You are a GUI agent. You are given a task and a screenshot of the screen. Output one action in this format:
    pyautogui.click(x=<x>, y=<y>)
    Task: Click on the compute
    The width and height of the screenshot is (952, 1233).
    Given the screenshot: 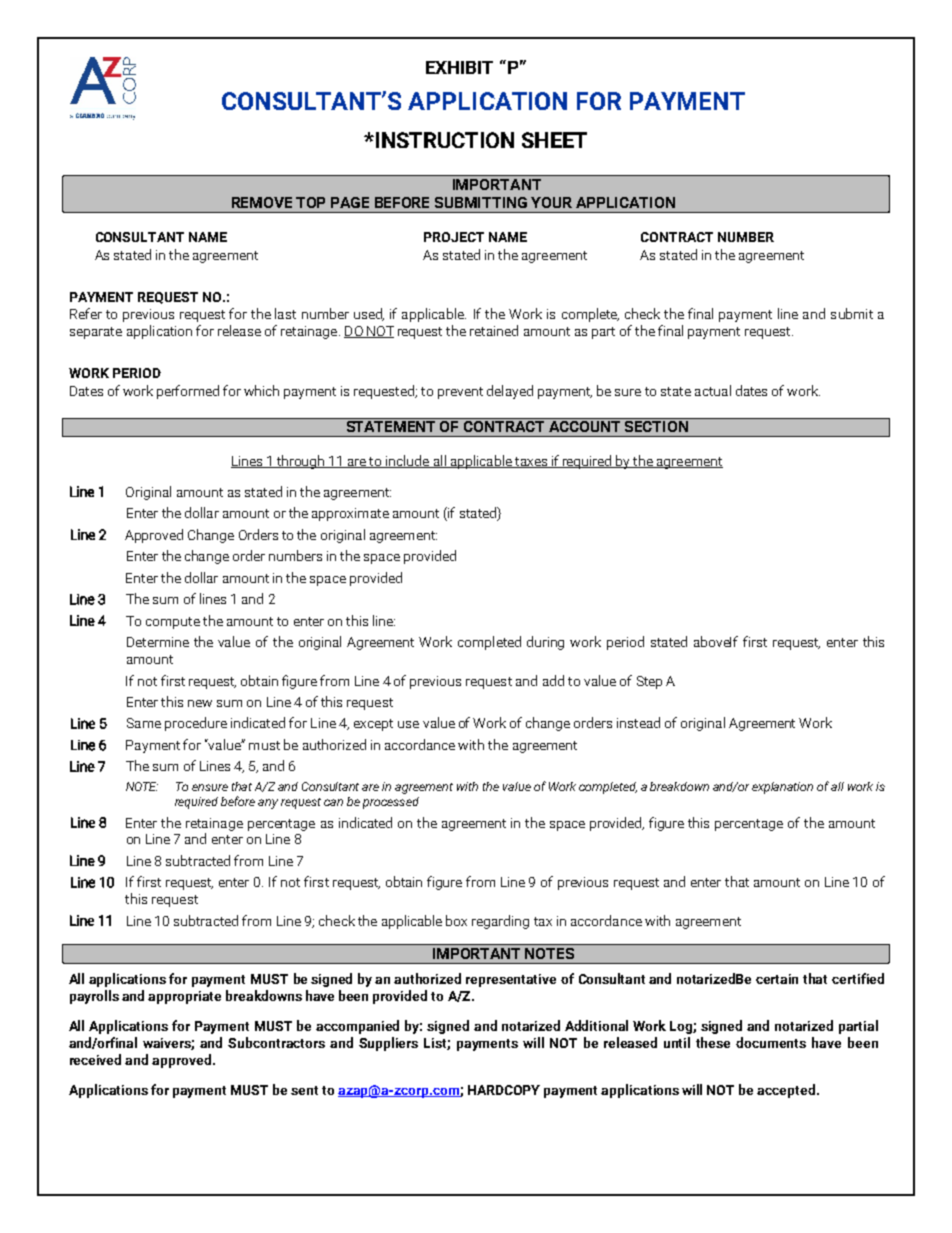 What is the action you would take?
    pyautogui.click(x=173, y=623)
